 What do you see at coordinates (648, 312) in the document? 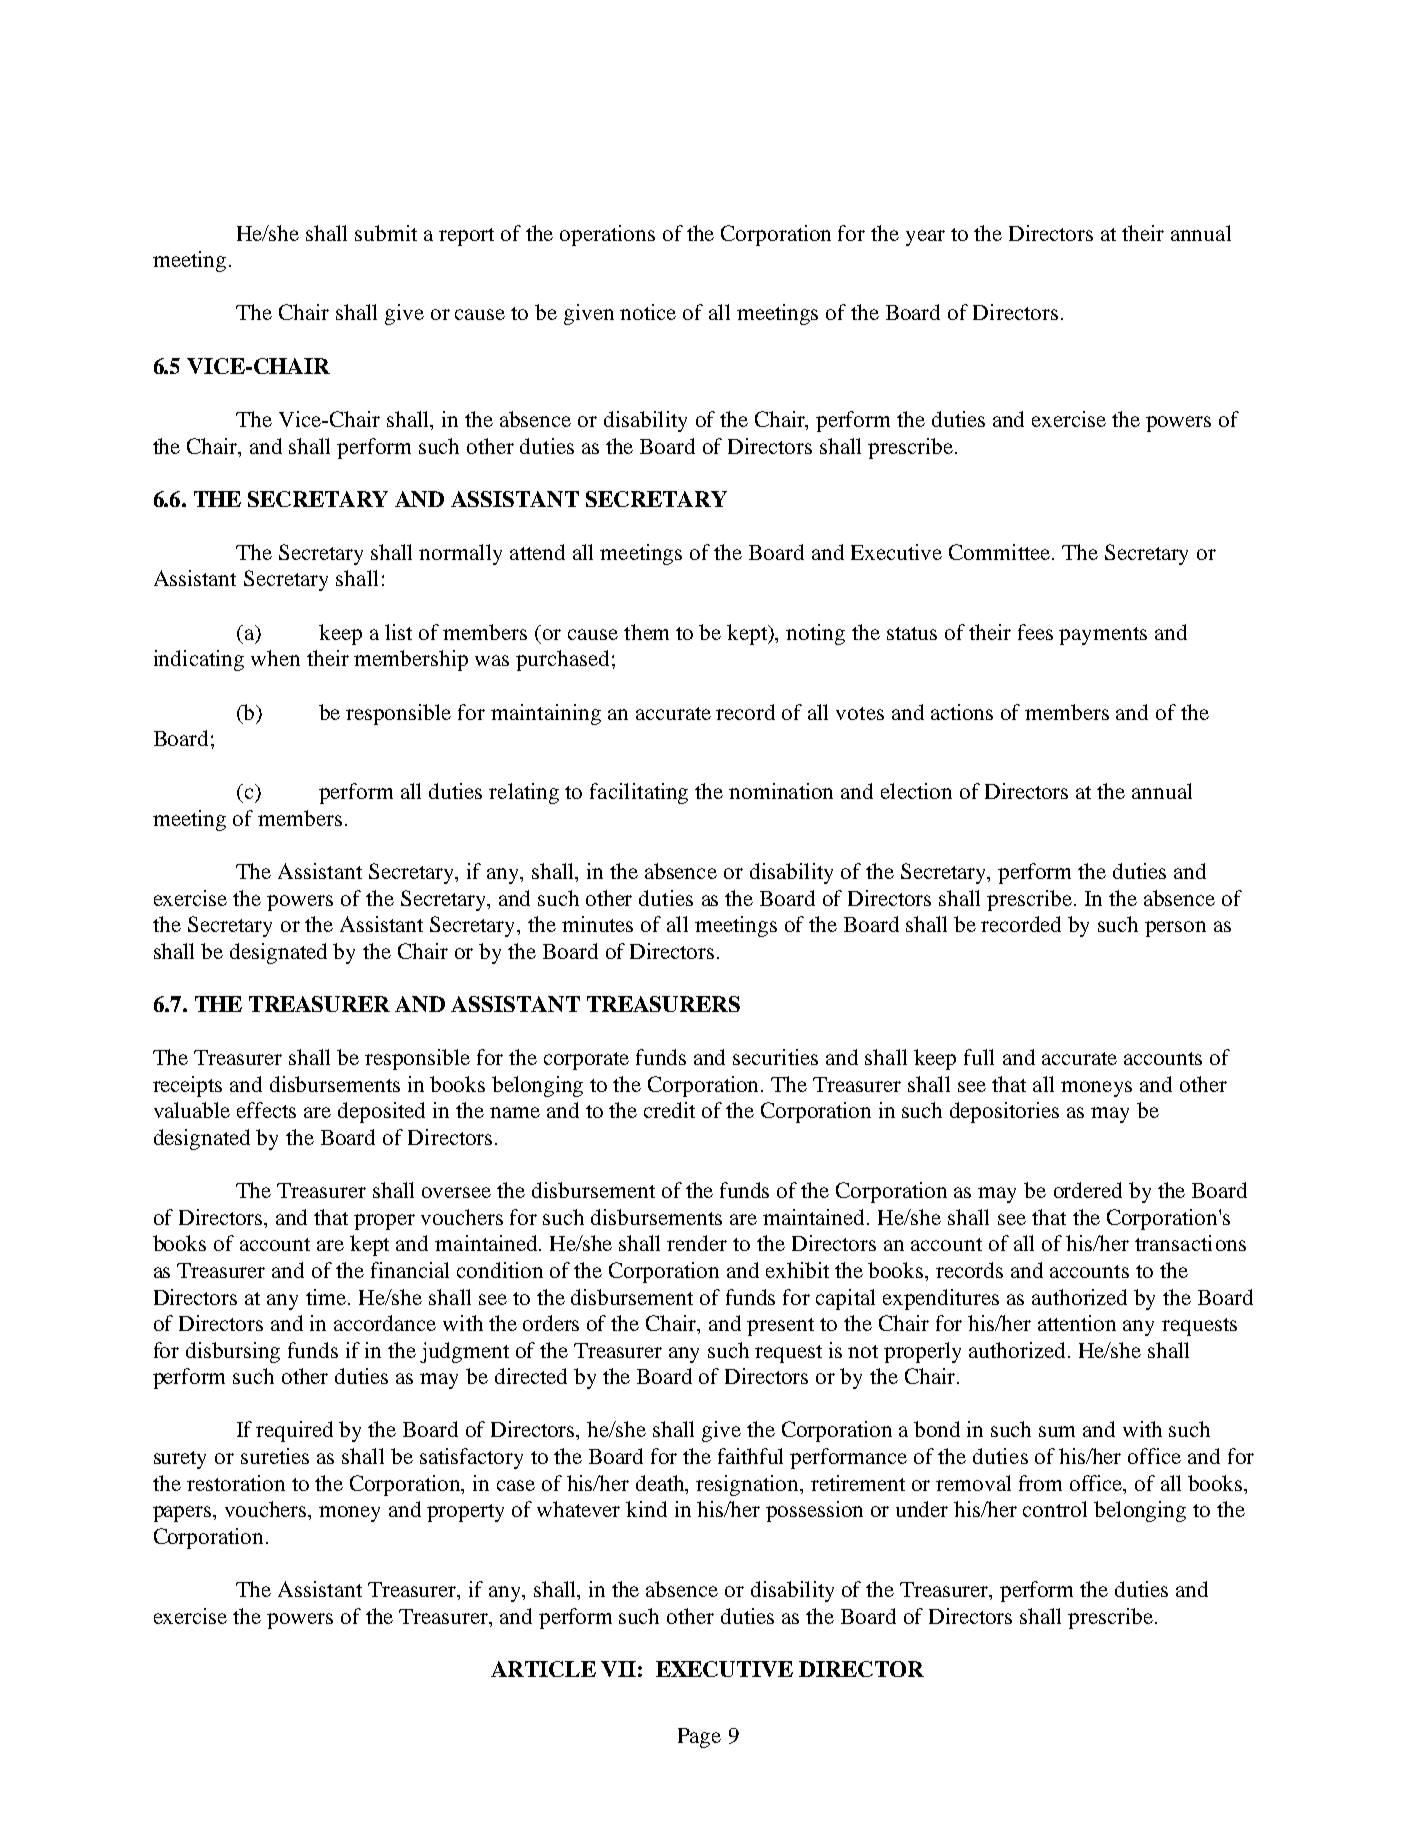
I see `notice` at bounding box center [648, 312].
